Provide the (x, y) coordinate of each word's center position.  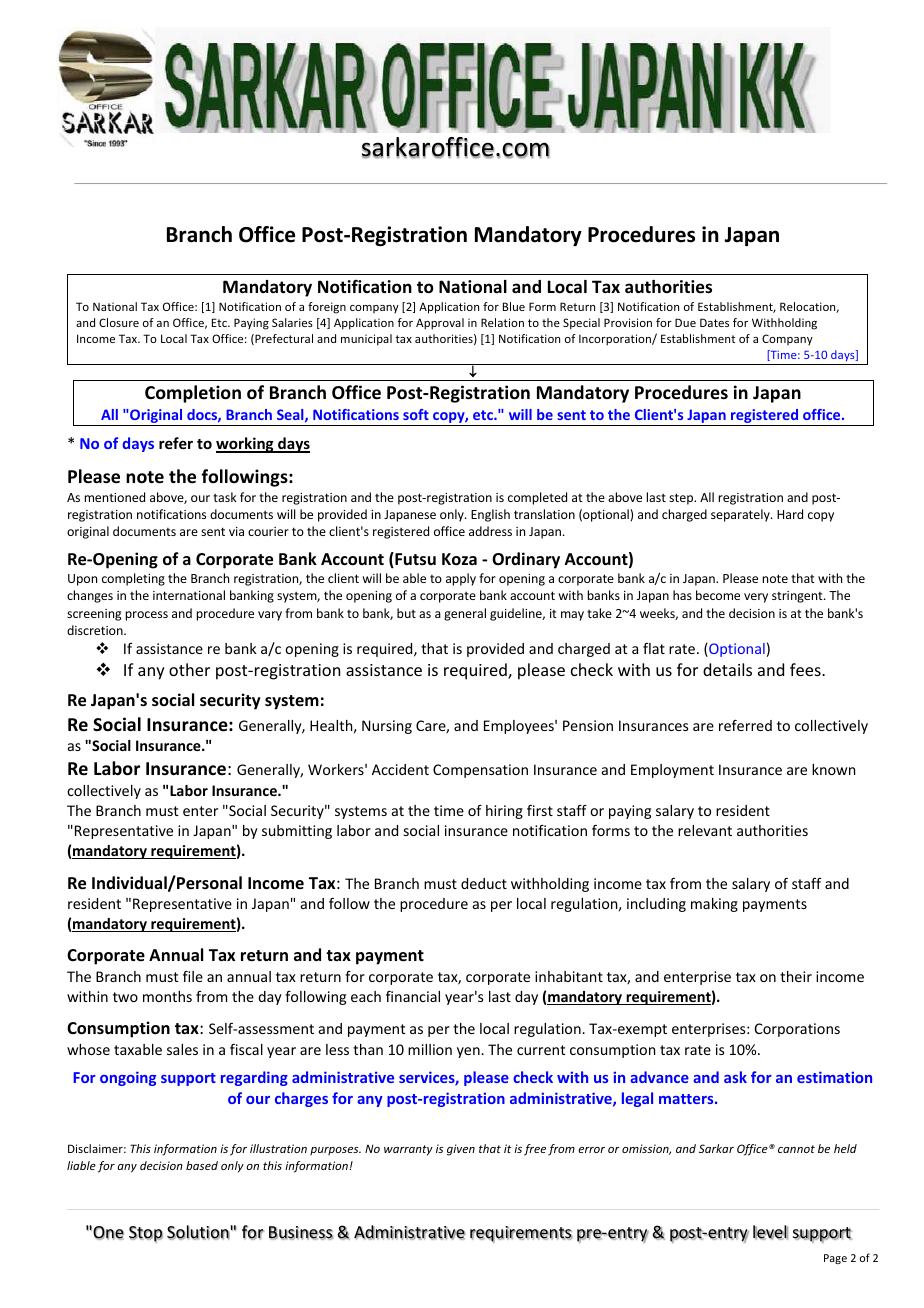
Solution (199, 1232)
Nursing (387, 727)
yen (469, 1052)
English (490, 515)
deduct (484, 883)
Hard (790, 514)
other (189, 669)
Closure (119, 322)
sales (182, 1049)
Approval (440, 324)
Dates (714, 322)
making (714, 905)
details (727, 669)
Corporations (797, 1030)
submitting (297, 832)
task (225, 497)
